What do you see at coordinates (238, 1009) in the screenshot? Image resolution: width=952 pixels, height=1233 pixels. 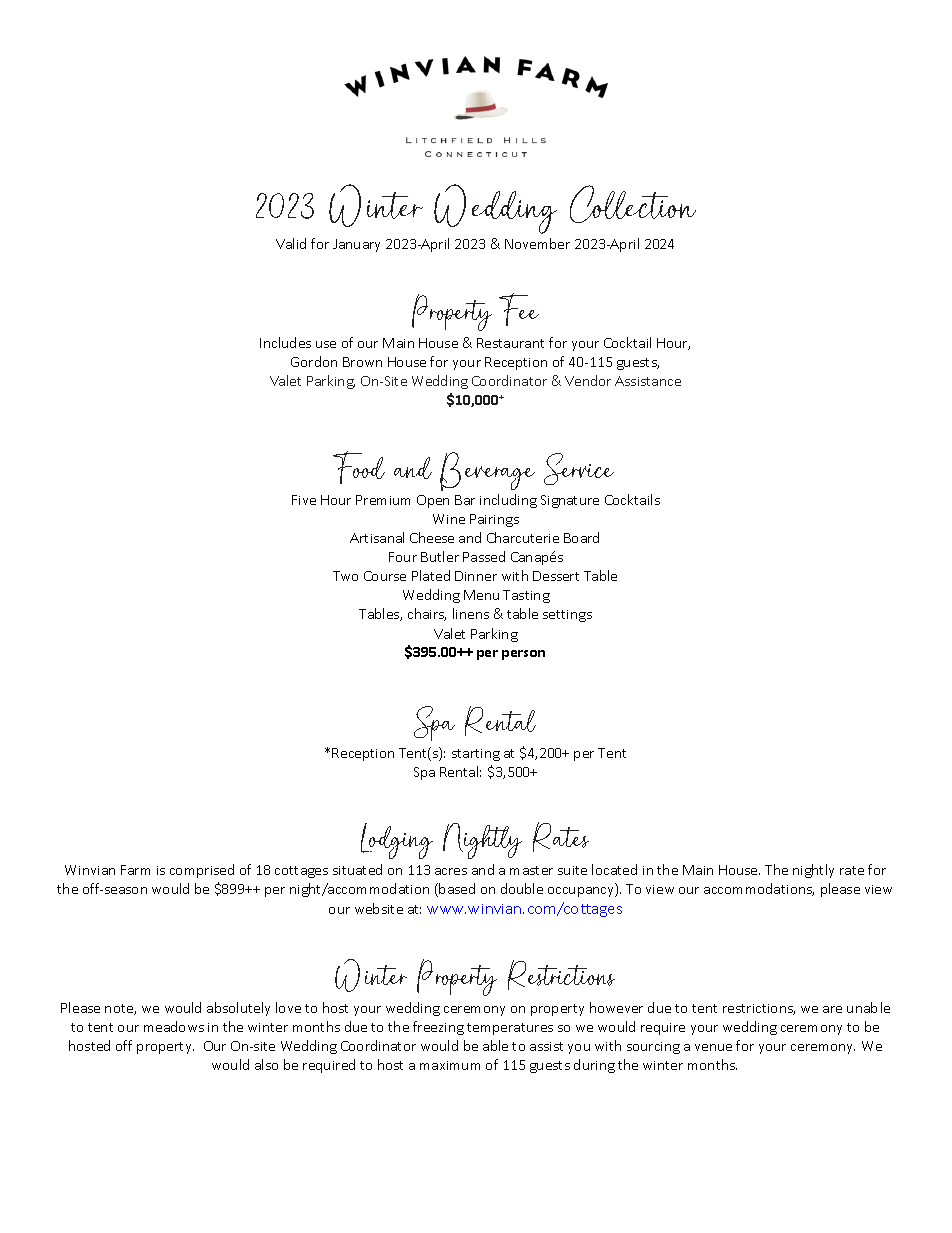 I see `absolutely` at bounding box center [238, 1009].
